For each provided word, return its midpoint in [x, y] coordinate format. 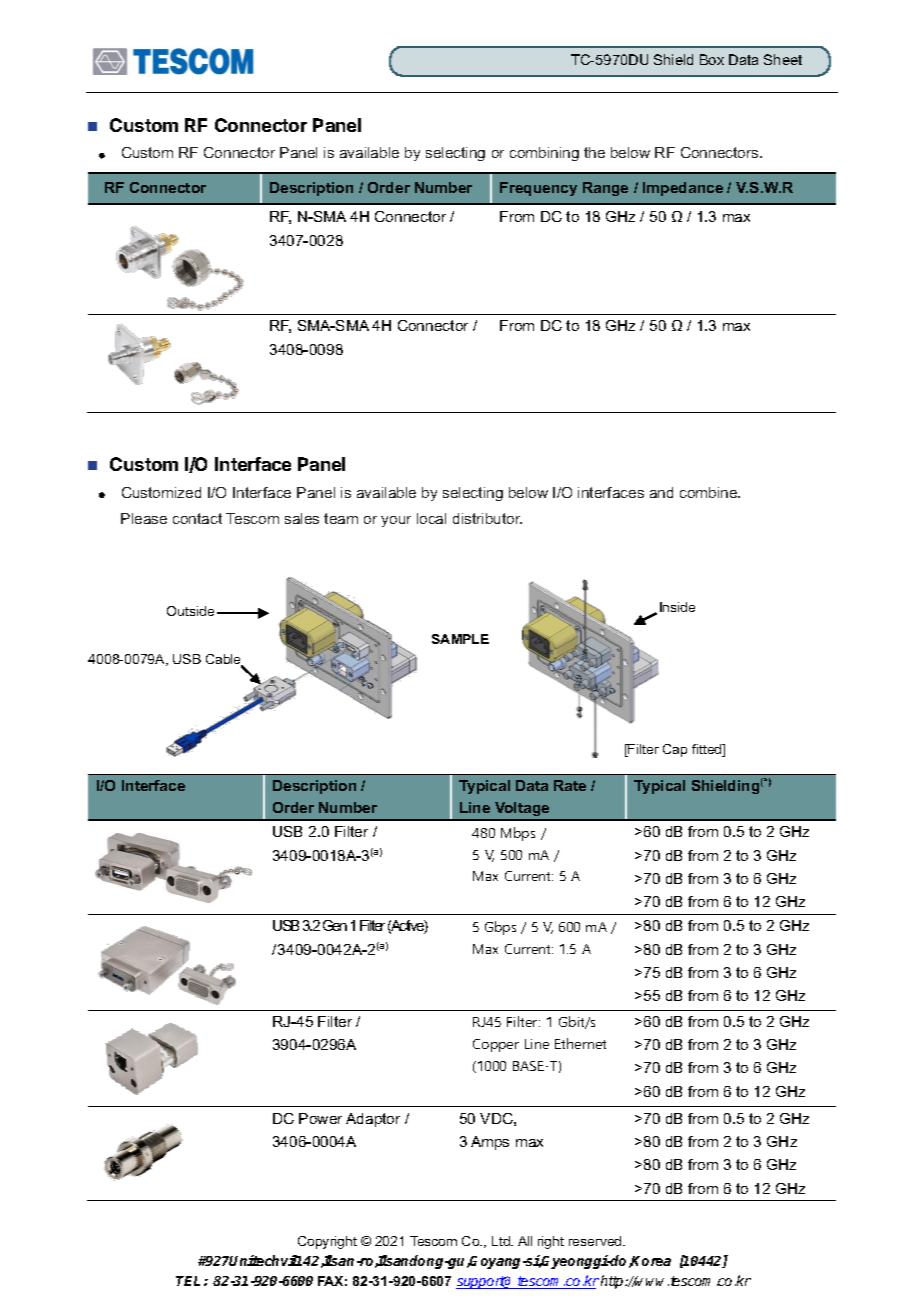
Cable [225, 660]
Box [712, 59]
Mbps [518, 834]
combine [710, 492]
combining [544, 154]
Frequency [538, 189]
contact [197, 518]
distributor [487, 518]
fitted [708, 750]
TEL [190, 1281]
